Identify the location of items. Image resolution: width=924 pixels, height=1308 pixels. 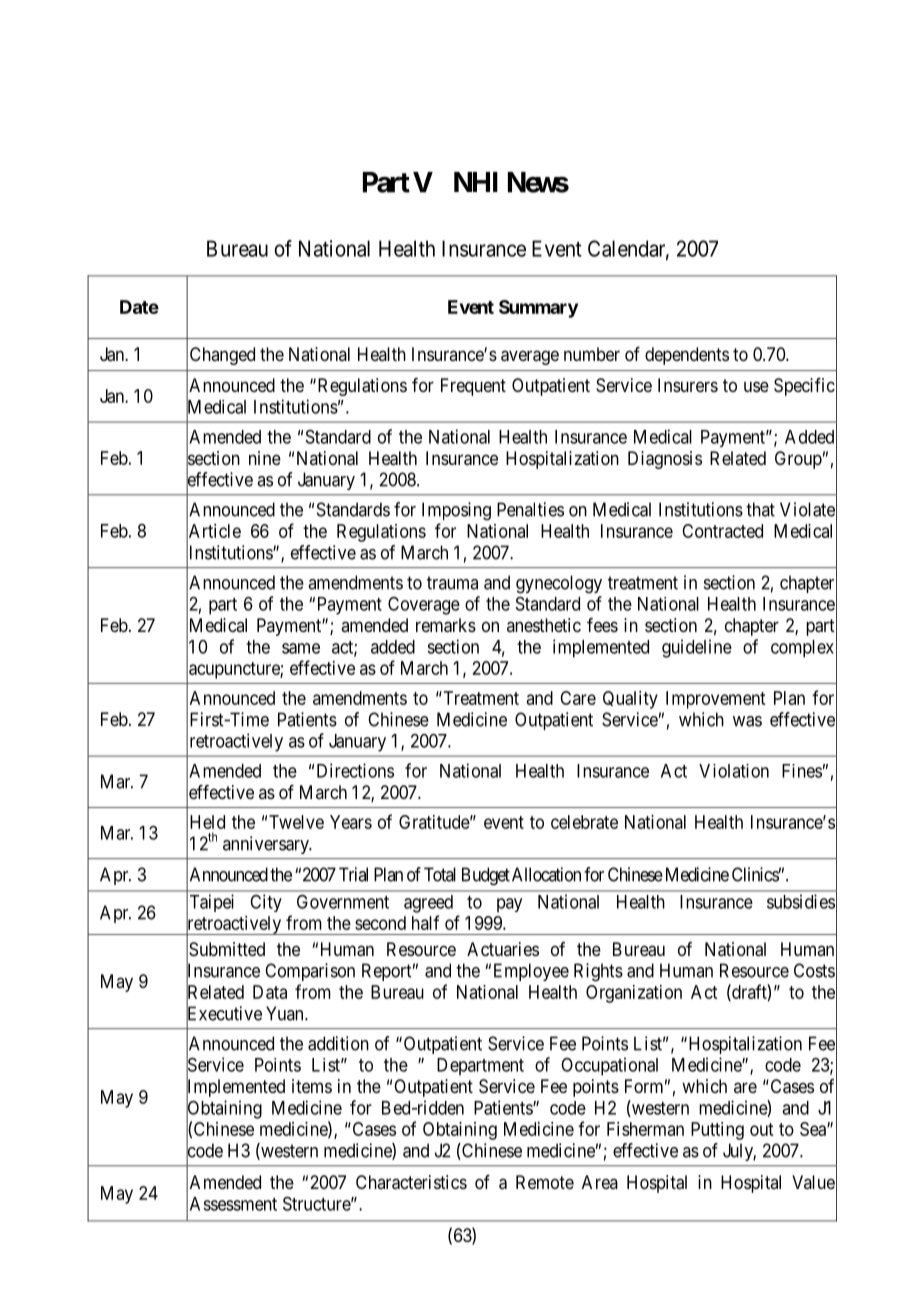
(312, 1086).
